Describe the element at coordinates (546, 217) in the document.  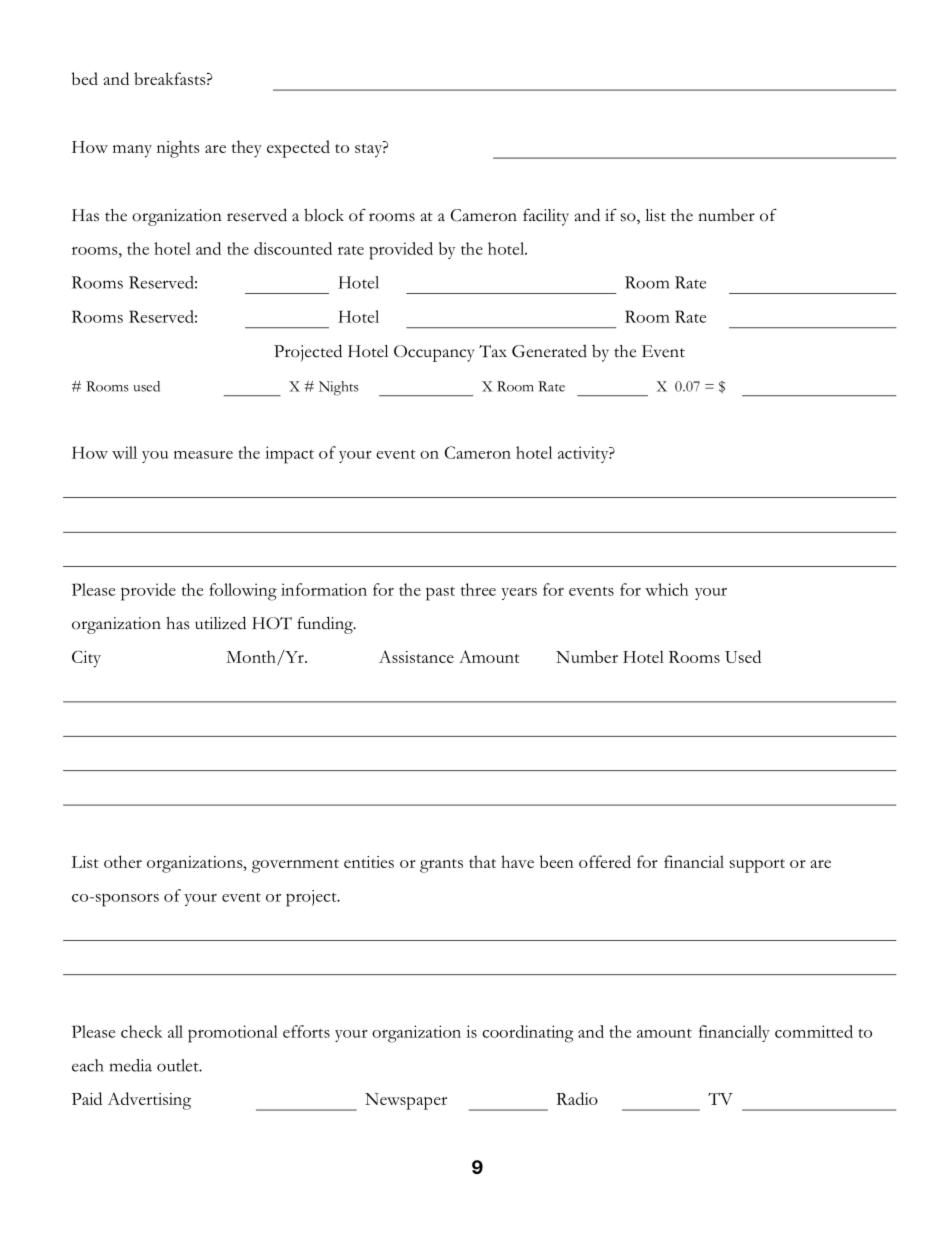
I see `facility` at that location.
